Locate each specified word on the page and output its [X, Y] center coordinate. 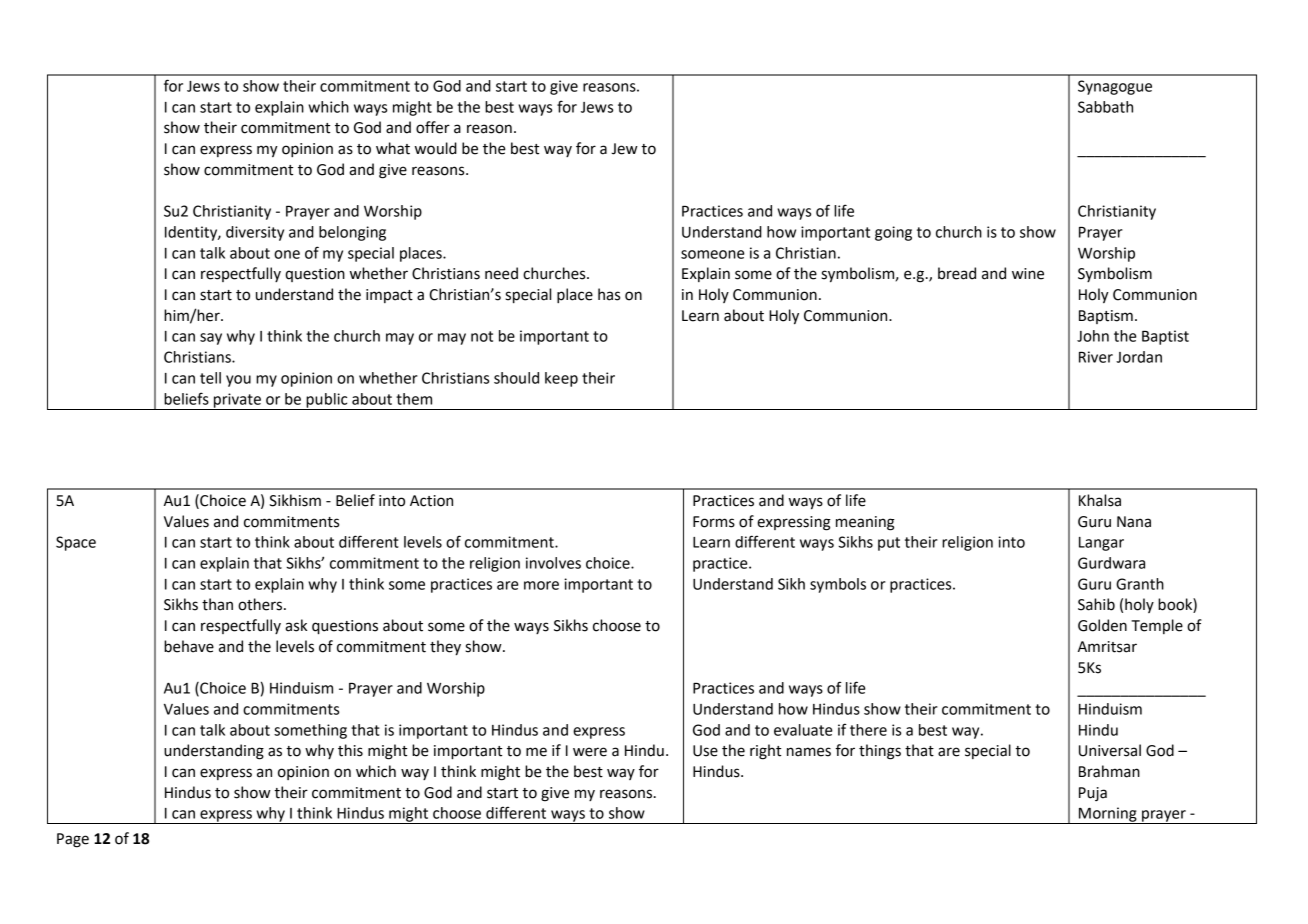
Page [73, 840]
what [393, 148]
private [237, 401]
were [590, 752]
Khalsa [1100, 500]
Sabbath [1105, 107]
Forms [714, 522]
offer [433, 127]
